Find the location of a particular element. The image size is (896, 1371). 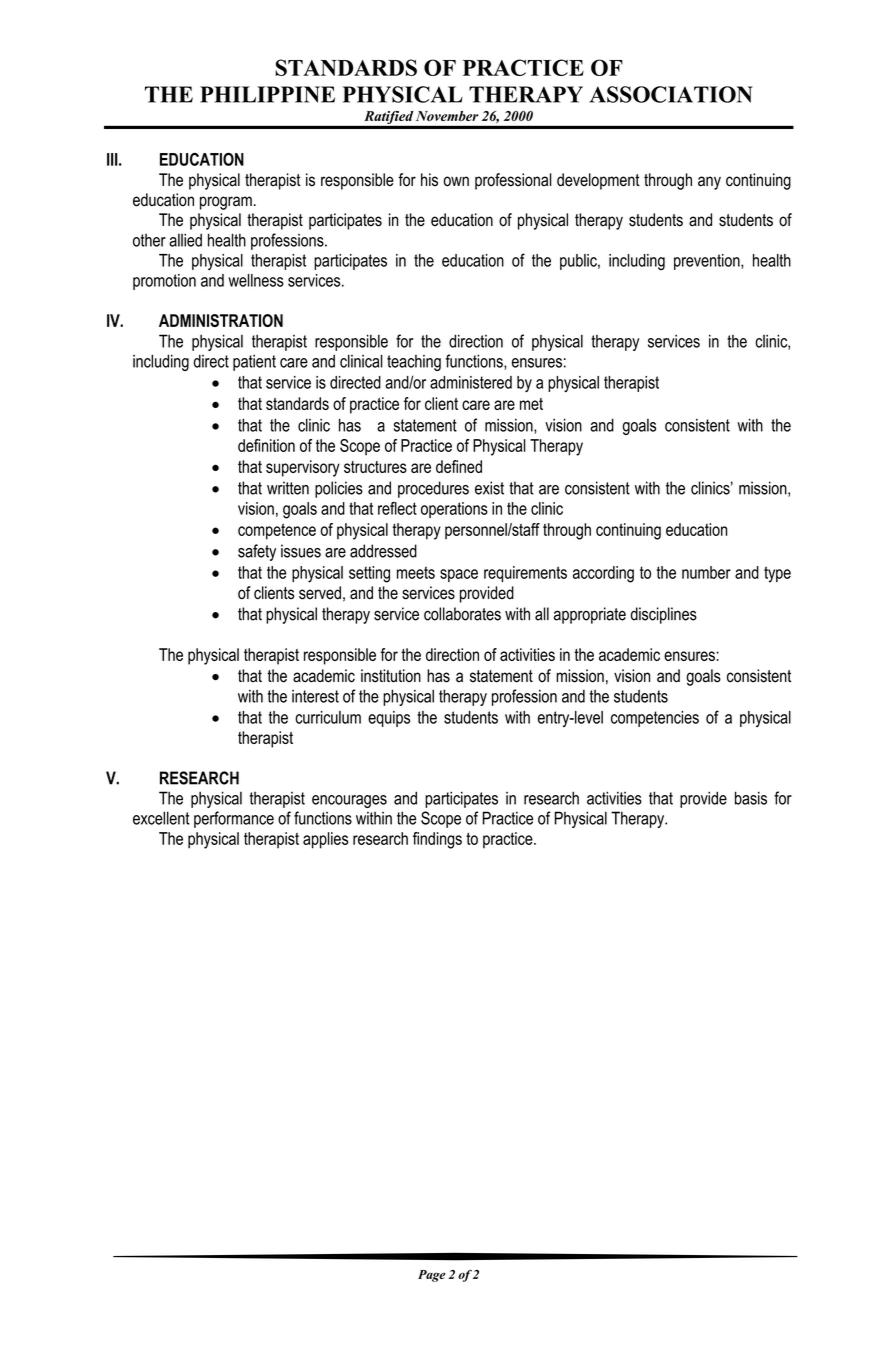

encourages is located at coordinates (349, 801).
